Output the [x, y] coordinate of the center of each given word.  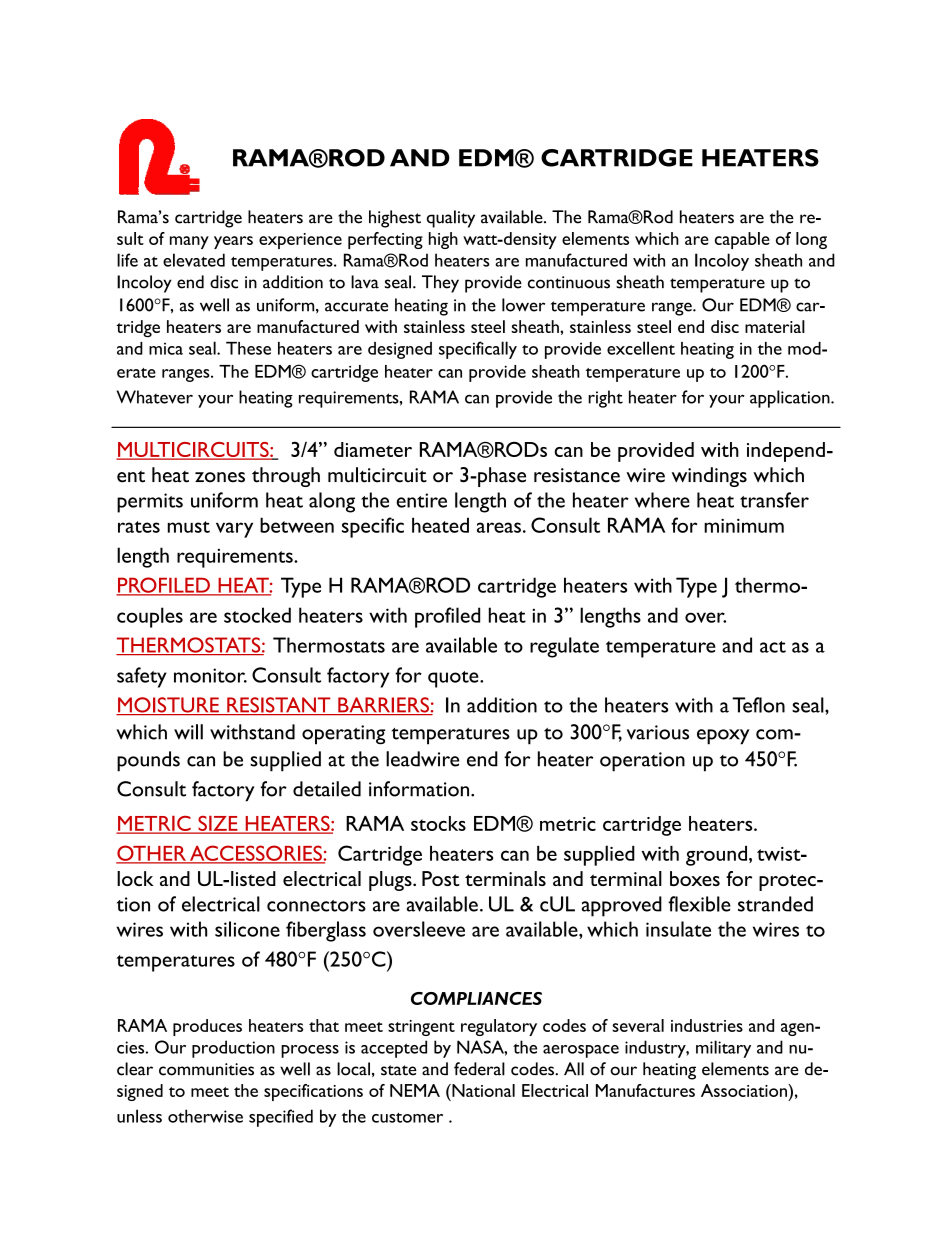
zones [220, 477]
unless [139, 1116]
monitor [210, 675]
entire [421, 500]
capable [742, 240]
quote [454, 679]
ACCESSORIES [256, 854]
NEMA [415, 1090]
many [189, 242]
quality [451, 219]
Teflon [758, 705]
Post [441, 878]
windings [709, 477]
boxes [695, 878]
